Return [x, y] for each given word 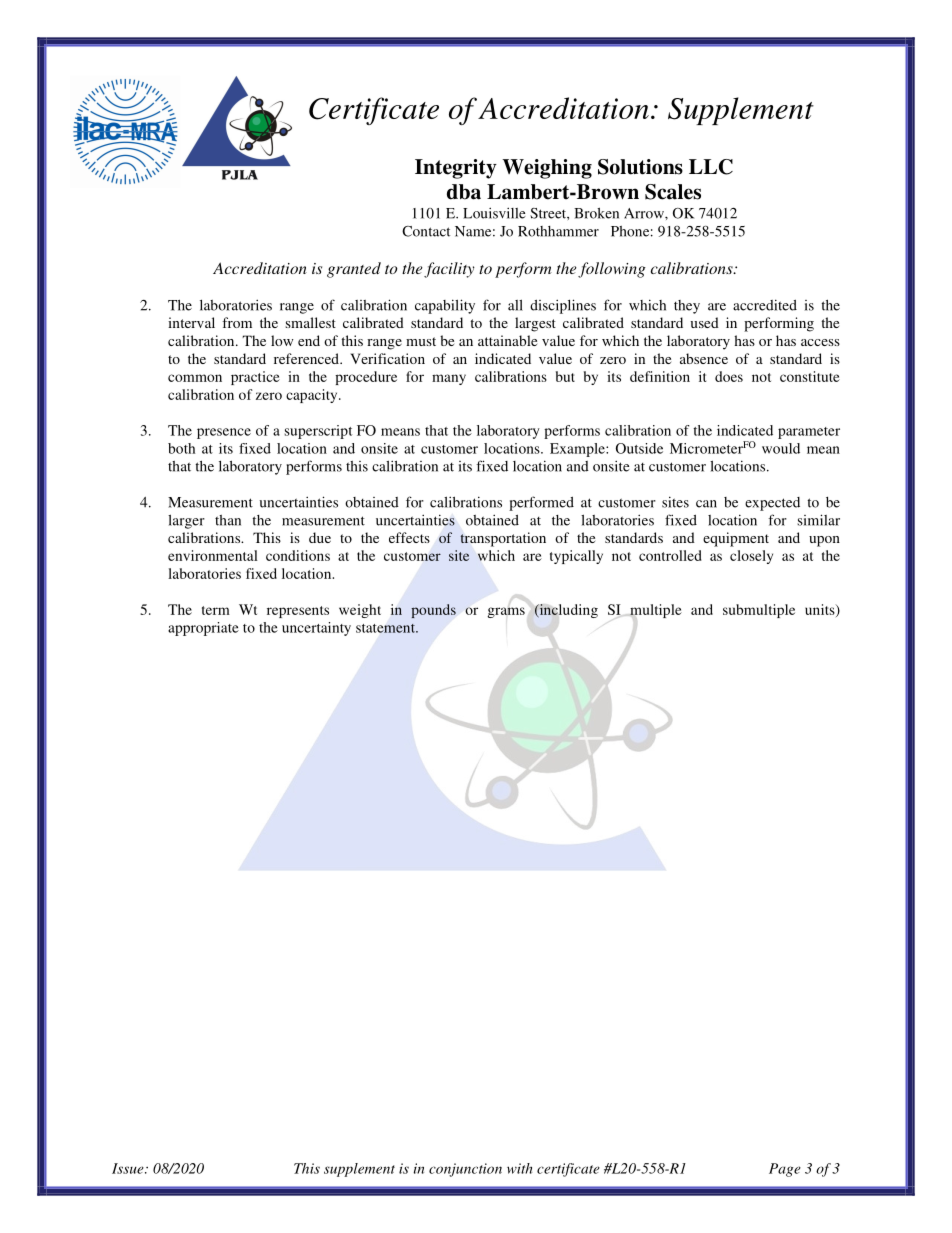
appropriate [203, 629]
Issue [129, 1168]
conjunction [465, 1170]
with [519, 1168]
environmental [213, 555]
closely [751, 557]
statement [386, 628]
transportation [503, 539]
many [449, 379]
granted [354, 270]
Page [785, 1170]
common [195, 378]
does [729, 376]
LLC [711, 167]
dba [464, 192]
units [821, 610]
